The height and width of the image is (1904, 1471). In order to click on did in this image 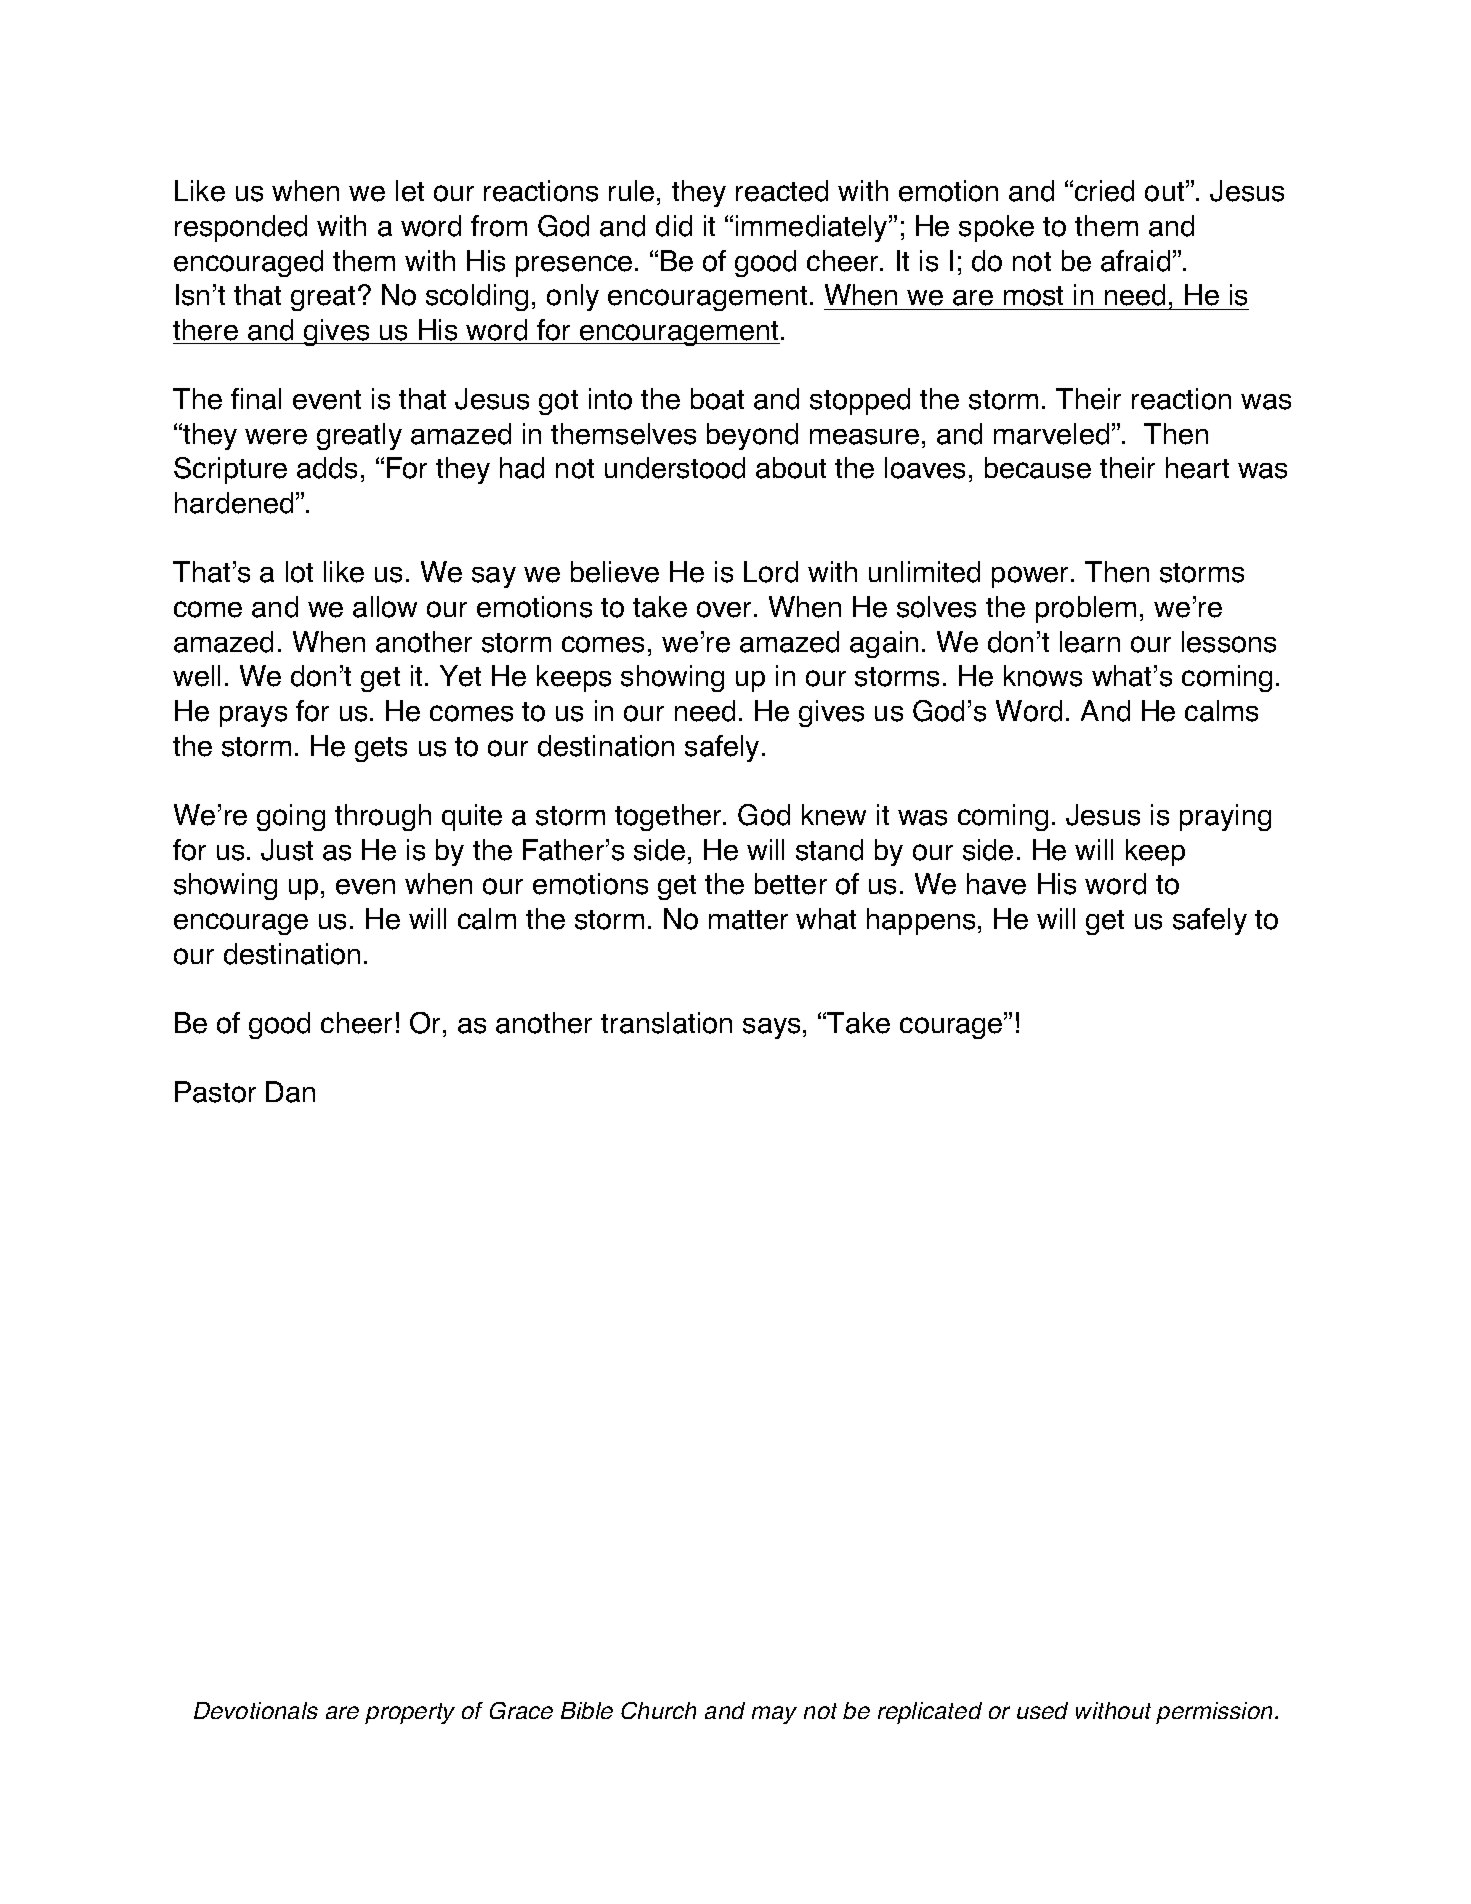, I will do `click(674, 226)`.
